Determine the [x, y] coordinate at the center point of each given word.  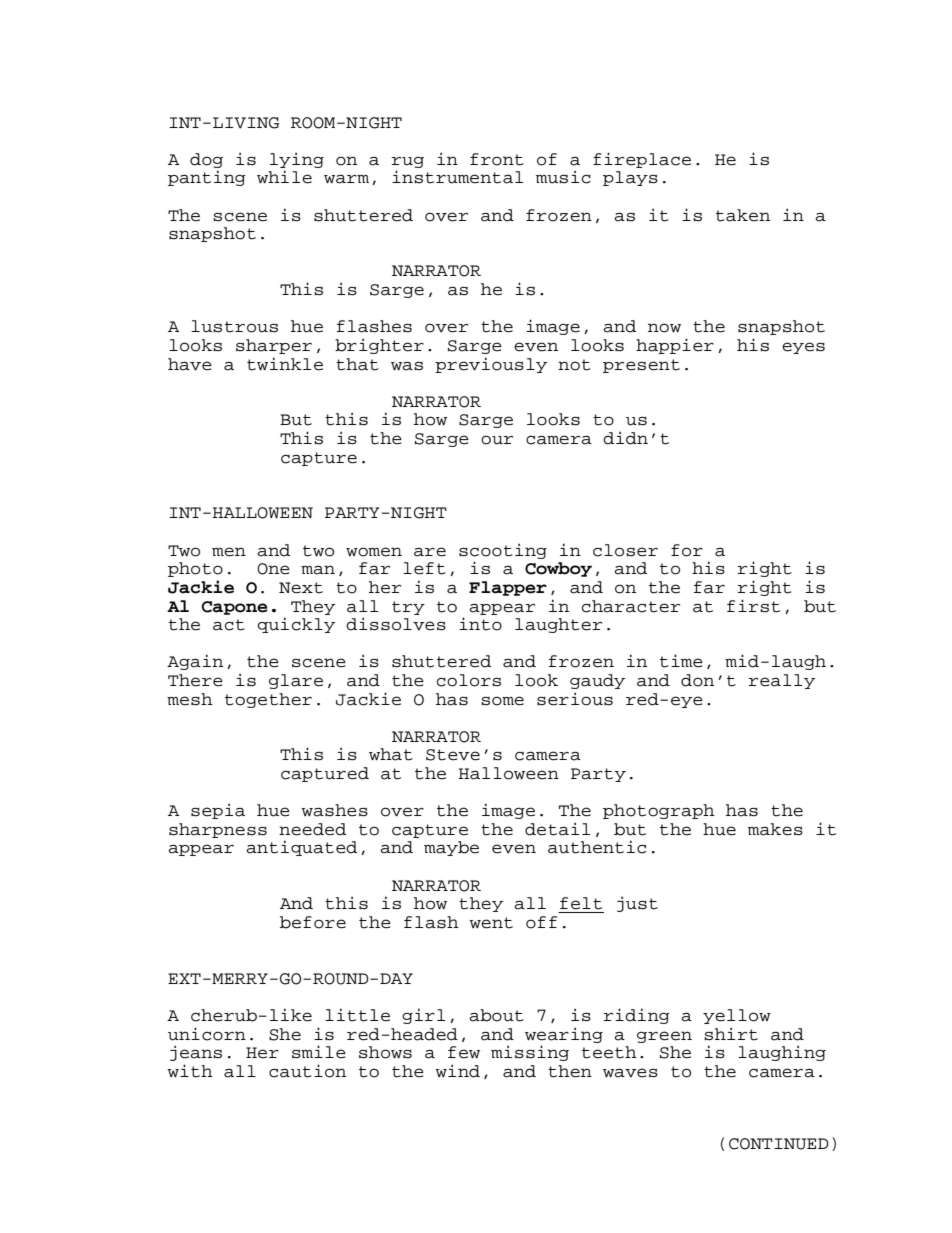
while [284, 177]
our [497, 440]
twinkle [285, 364]
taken [743, 215]
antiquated [301, 848]
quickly [296, 625]
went [491, 923]
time [681, 661]
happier [675, 346]
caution [307, 1071]
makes [775, 829]
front [497, 159]
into [480, 624]
